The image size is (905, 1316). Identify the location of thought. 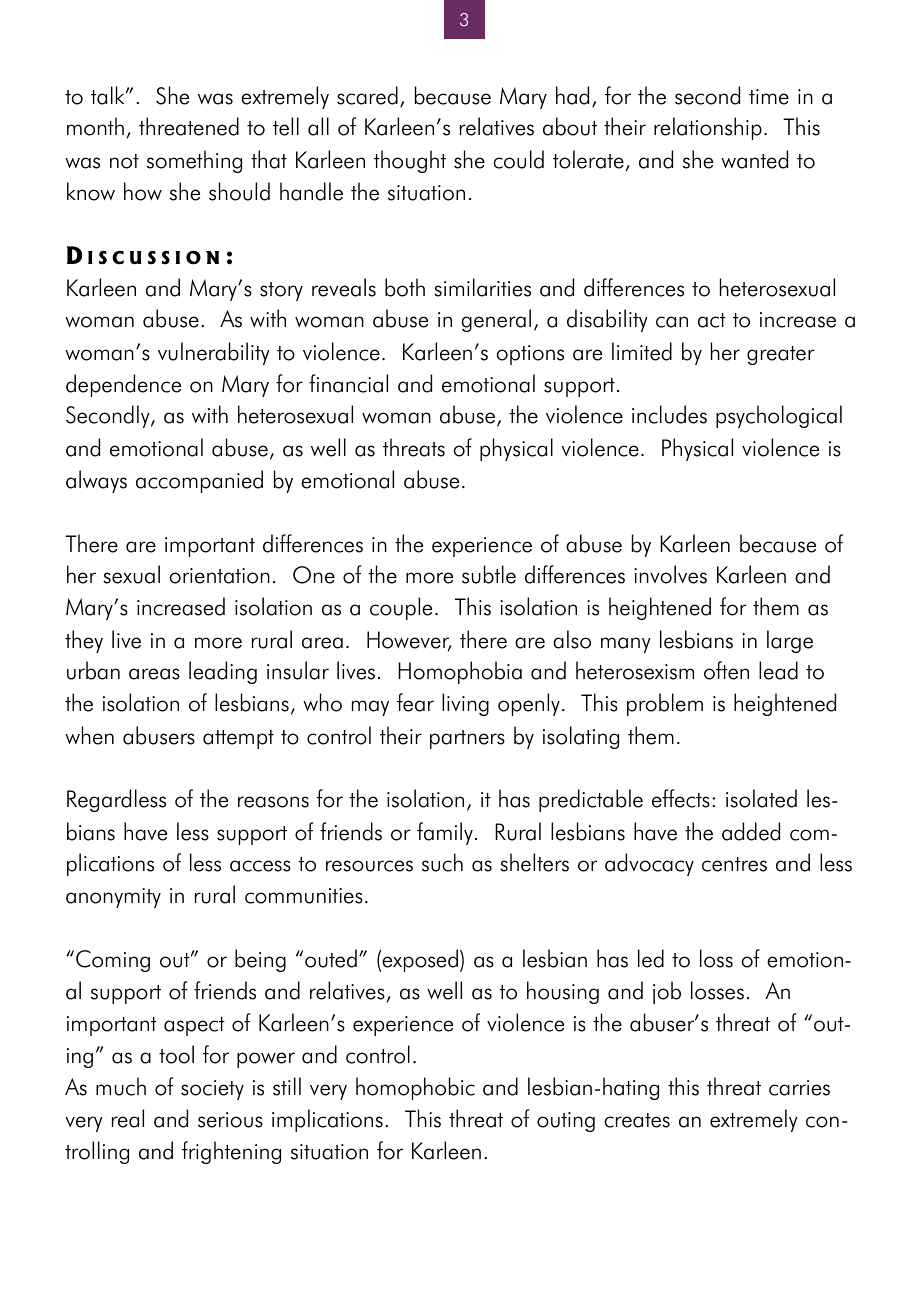
(410, 161).
